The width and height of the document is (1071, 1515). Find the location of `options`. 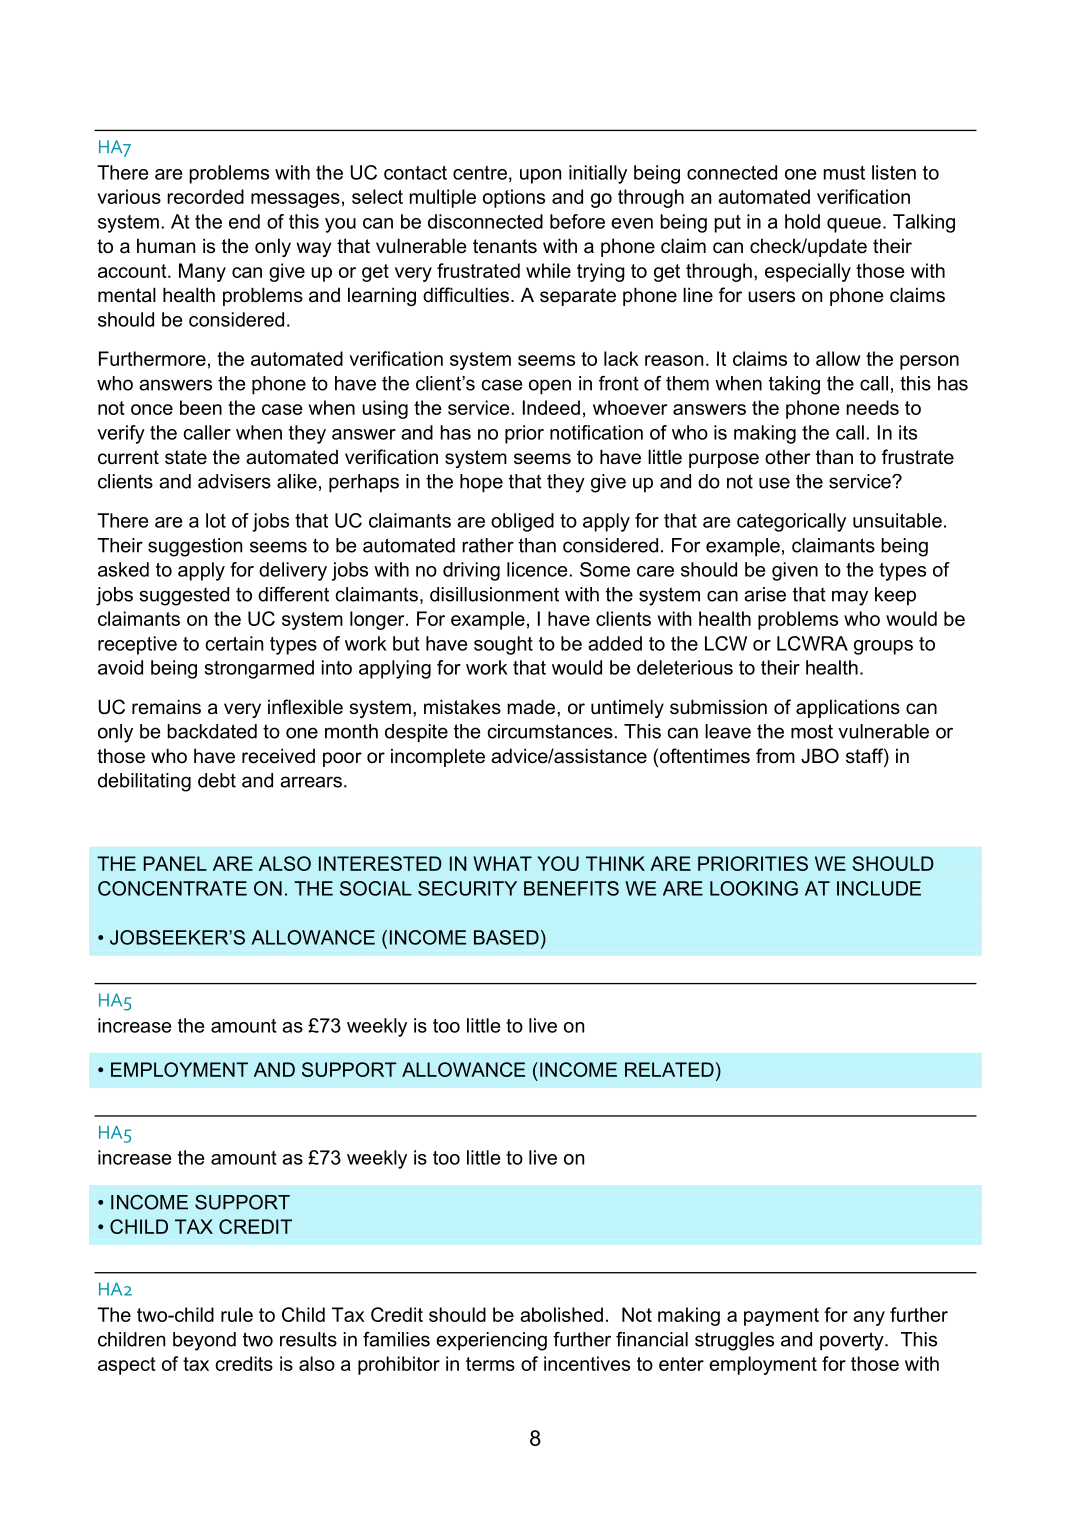

options is located at coordinates (514, 198).
